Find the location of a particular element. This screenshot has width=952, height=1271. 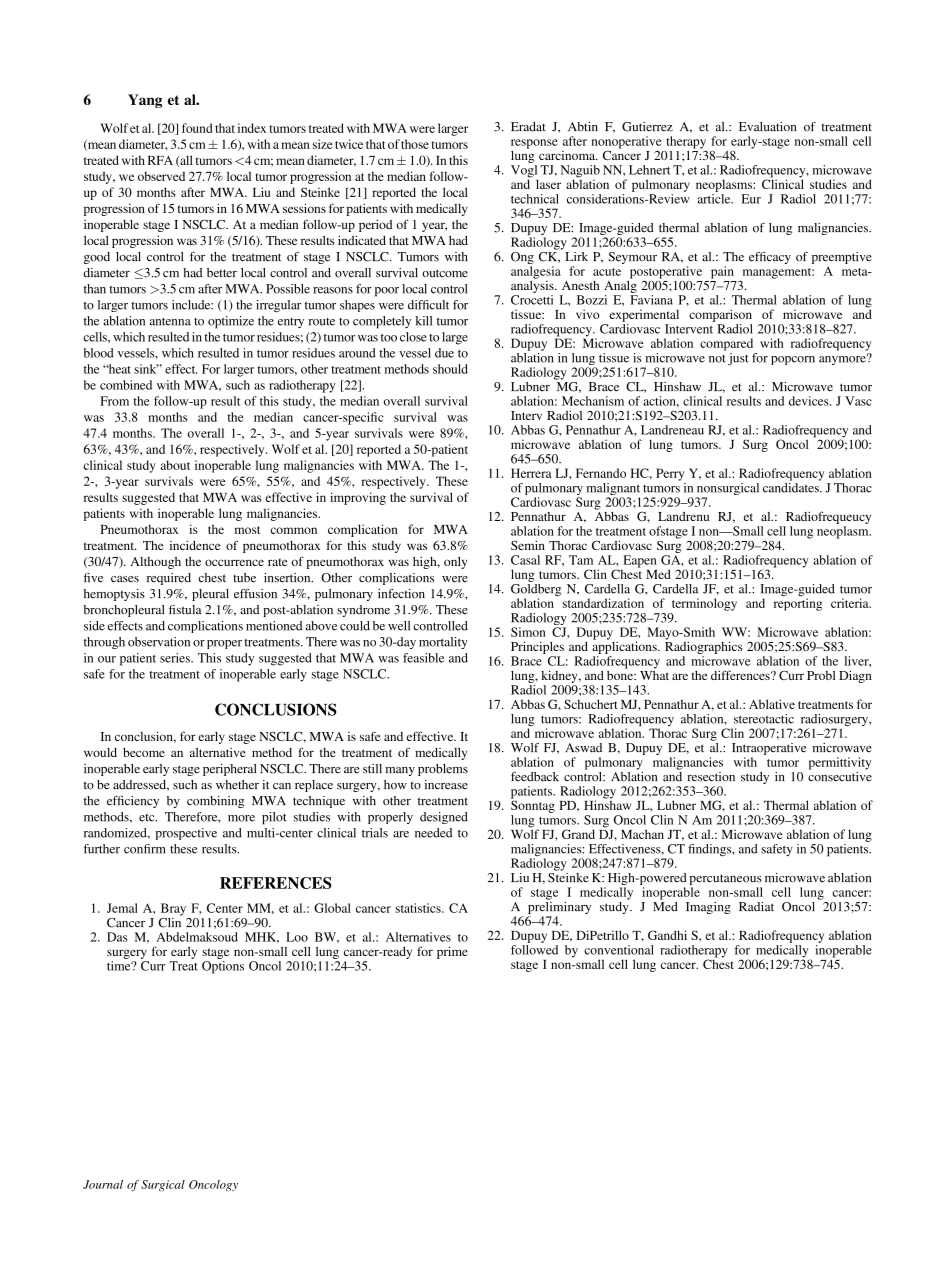

Imaging is located at coordinates (708, 908).
